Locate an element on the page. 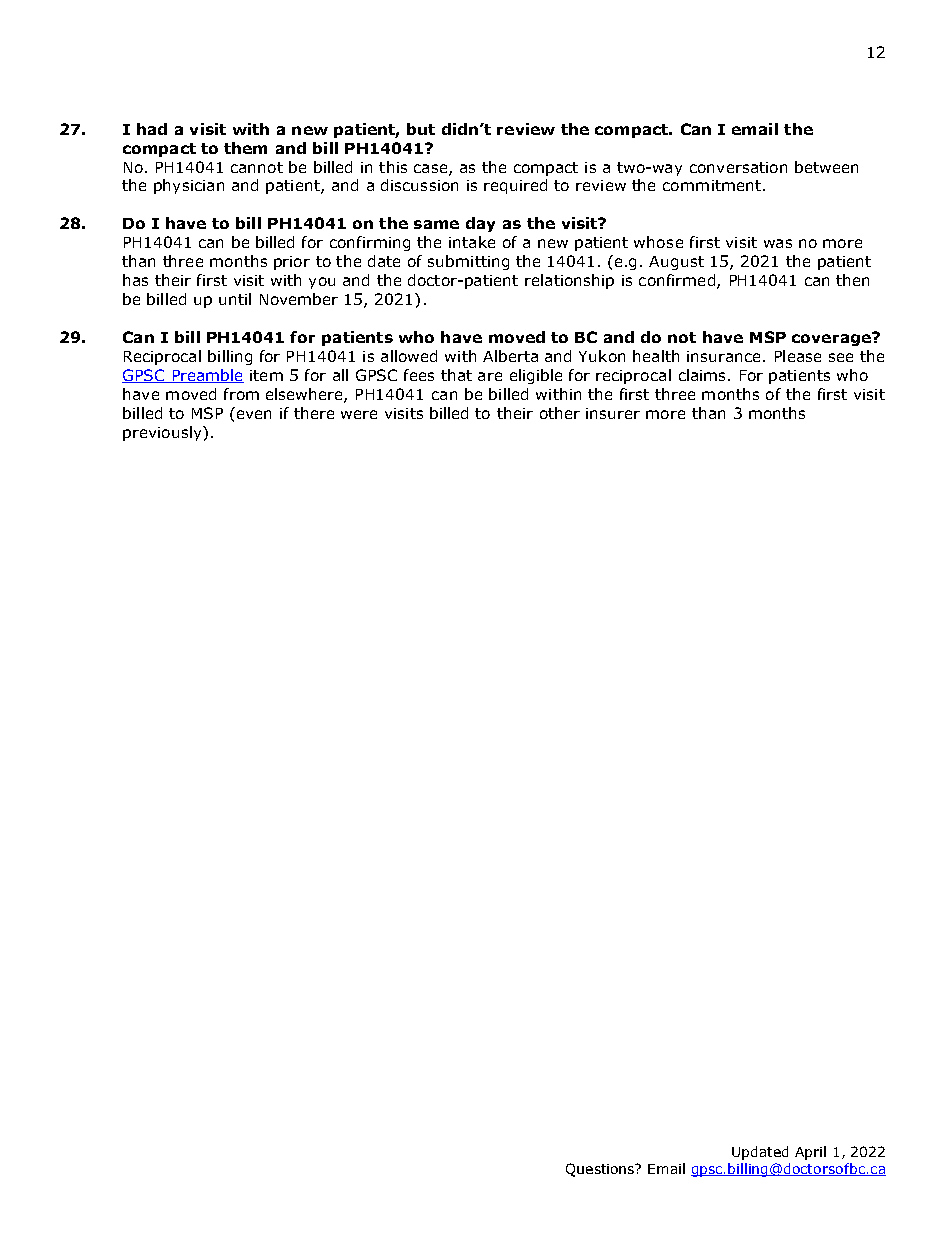  even is located at coordinates (252, 413).
